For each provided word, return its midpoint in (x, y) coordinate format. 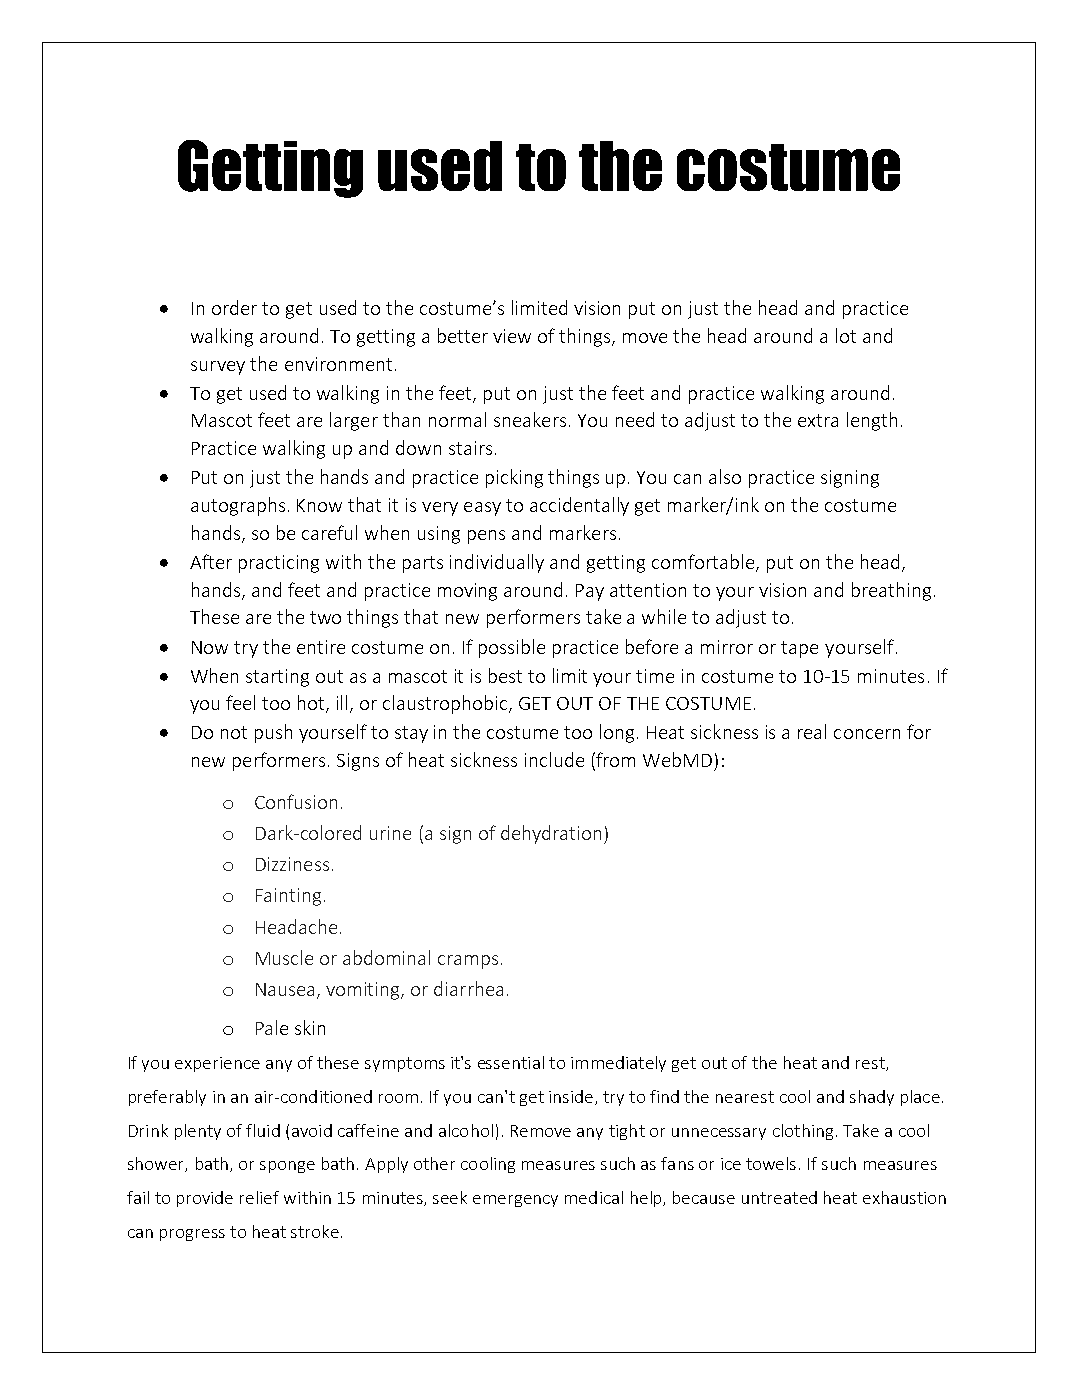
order (234, 307)
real (812, 731)
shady (872, 1098)
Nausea (285, 989)
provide (205, 1199)
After (211, 561)
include (554, 759)
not (234, 732)
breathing (891, 591)
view (512, 336)
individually (497, 563)
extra (818, 420)
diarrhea (468, 988)
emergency (515, 1201)
